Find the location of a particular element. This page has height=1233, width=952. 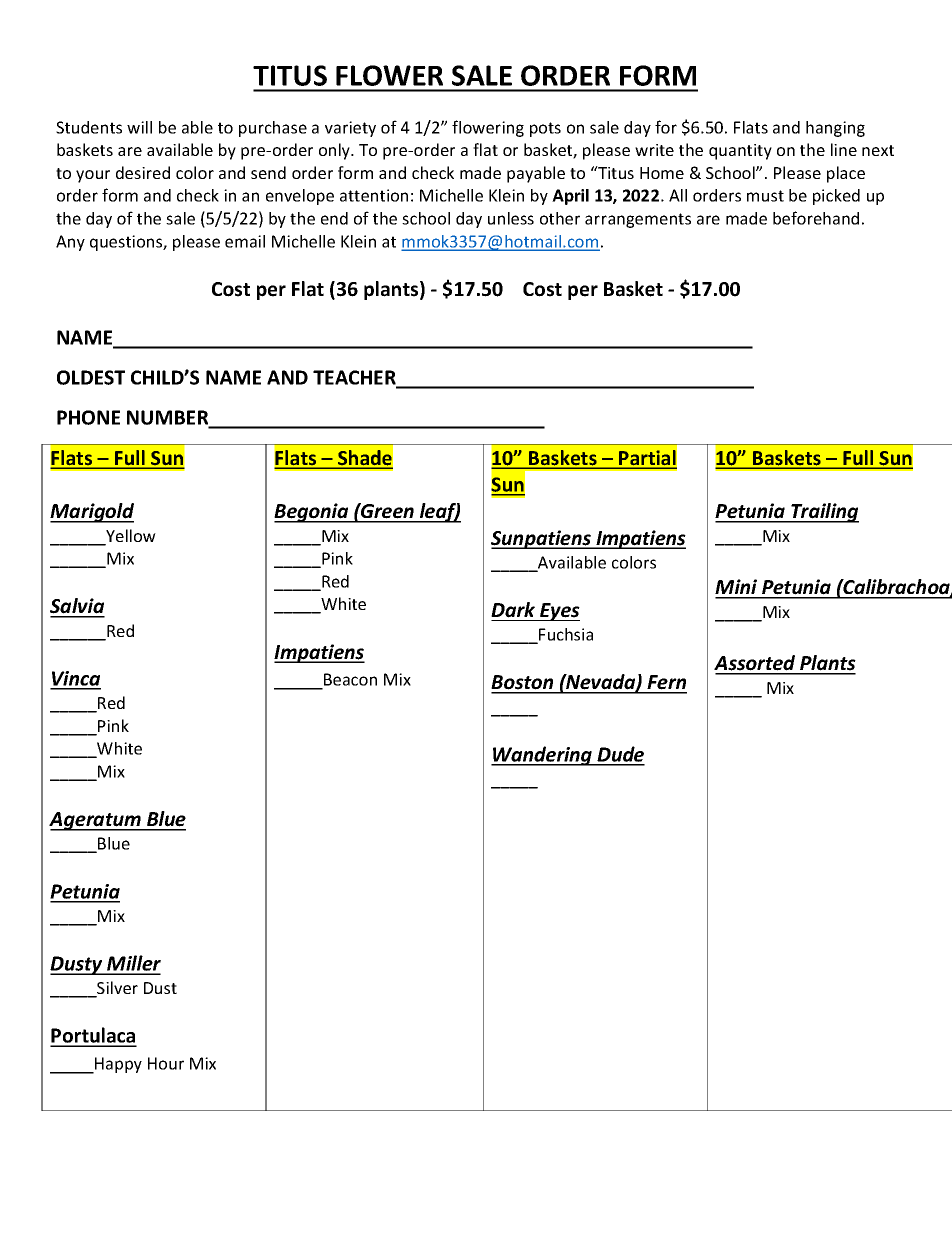

Wandering is located at coordinates (543, 756).
